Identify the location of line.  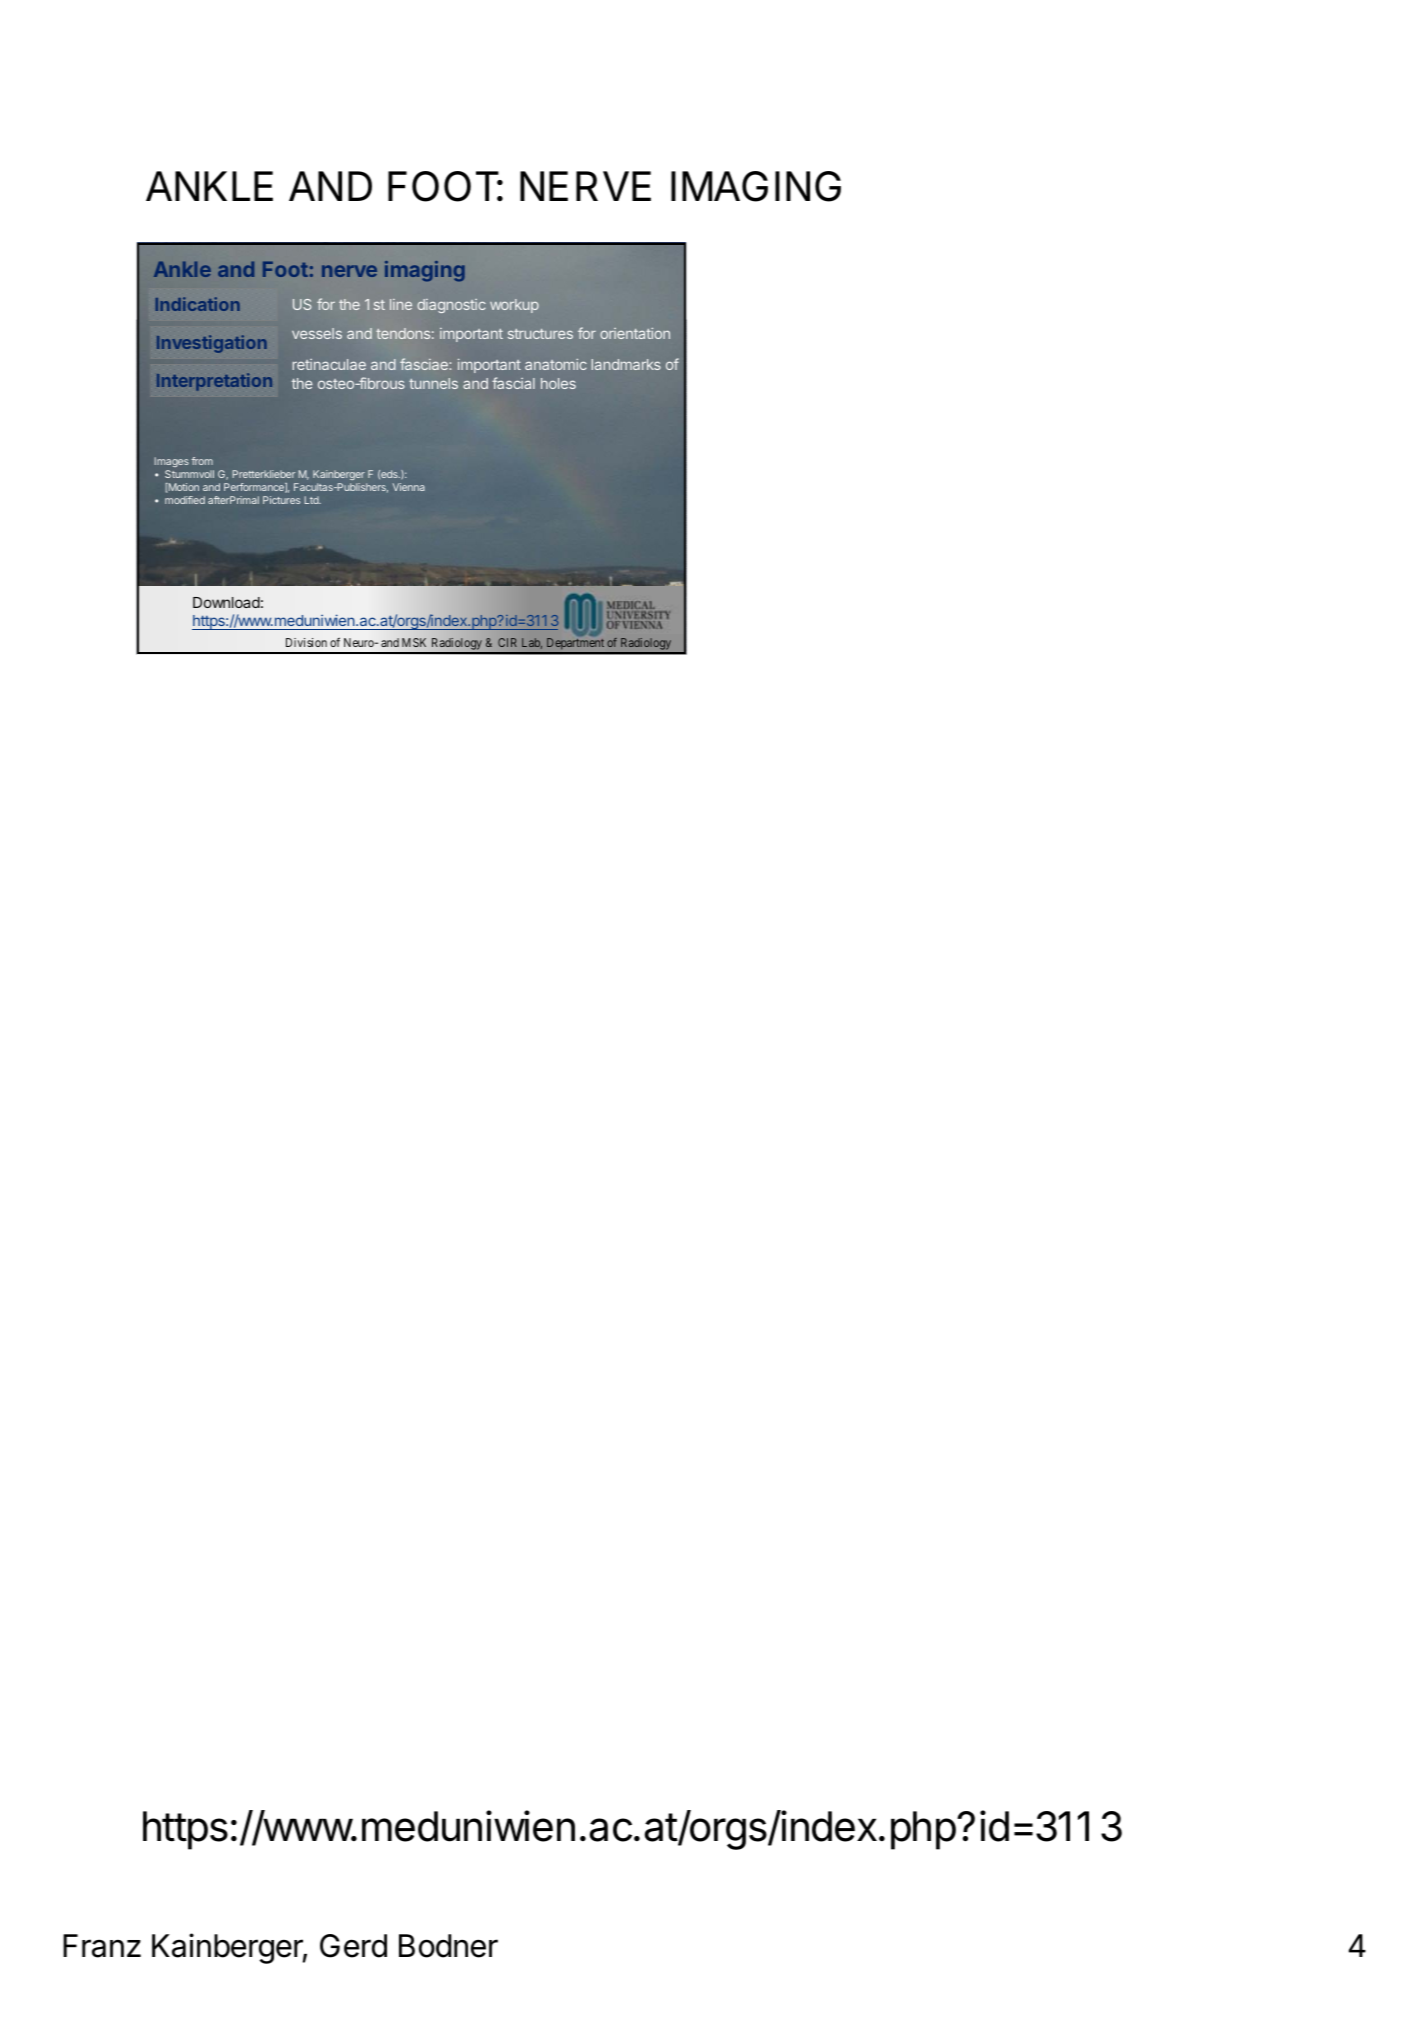
(401, 304).
